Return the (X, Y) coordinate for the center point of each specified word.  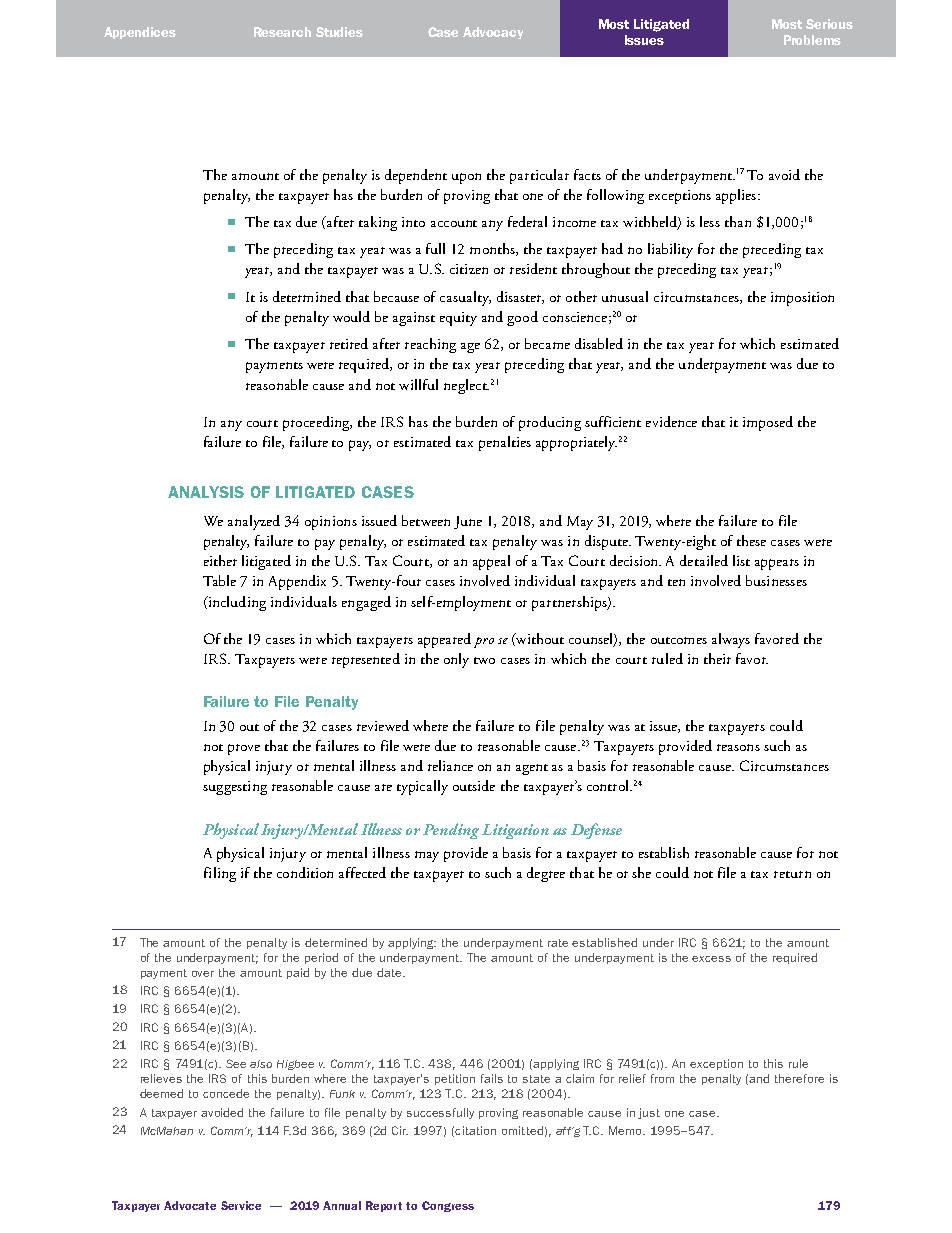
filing (220, 874)
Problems (812, 40)
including (236, 603)
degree (546, 874)
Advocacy (493, 33)
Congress (448, 1206)
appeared (444, 640)
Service (241, 1205)
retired (349, 343)
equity (458, 319)
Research (282, 32)
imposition (802, 299)
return (792, 874)
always (731, 640)
